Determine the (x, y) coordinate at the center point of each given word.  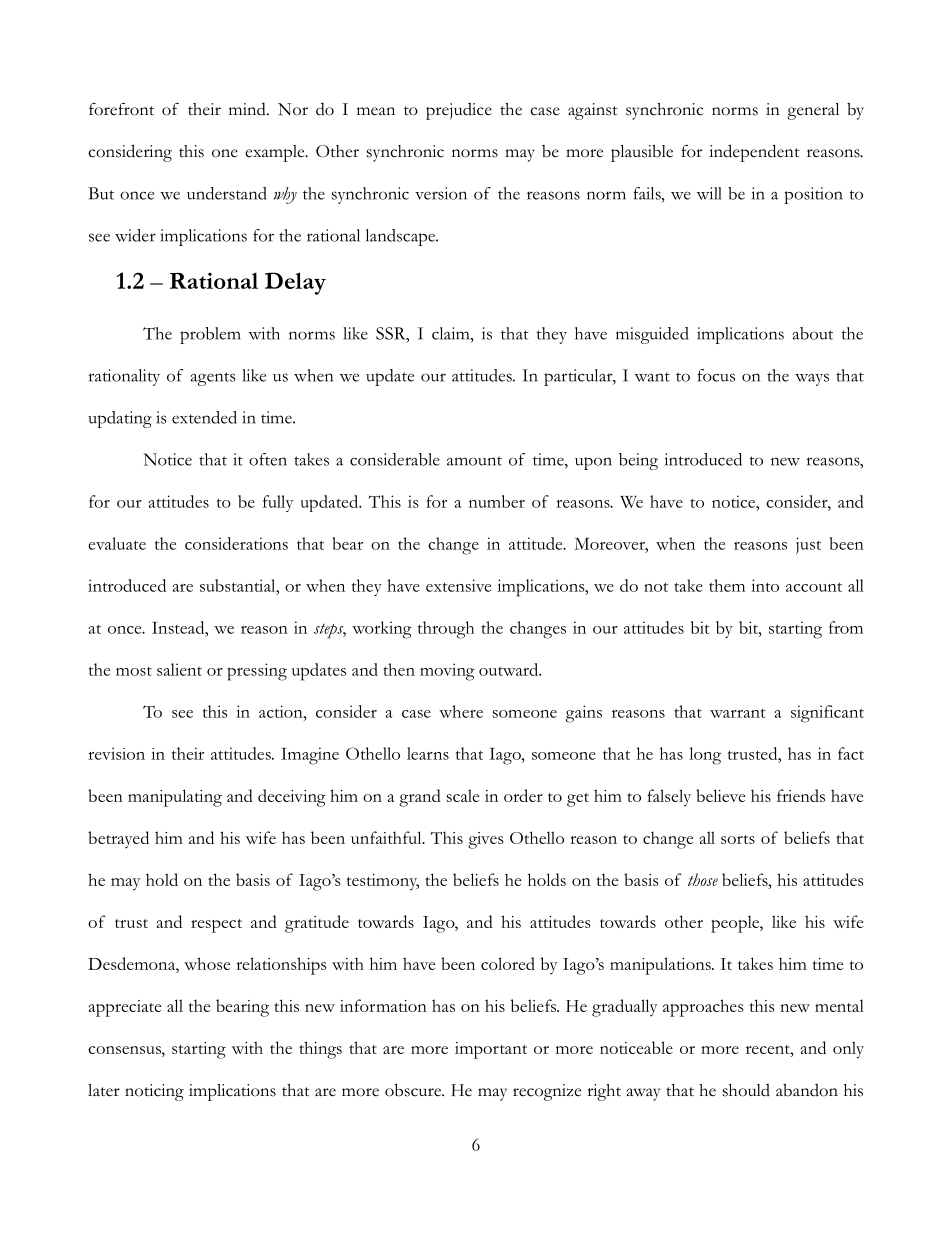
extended (204, 417)
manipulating (175, 798)
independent (754, 153)
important (491, 1050)
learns (428, 753)
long (705, 756)
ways (812, 379)
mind (248, 109)
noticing (154, 1092)
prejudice (459, 111)
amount (474, 461)
